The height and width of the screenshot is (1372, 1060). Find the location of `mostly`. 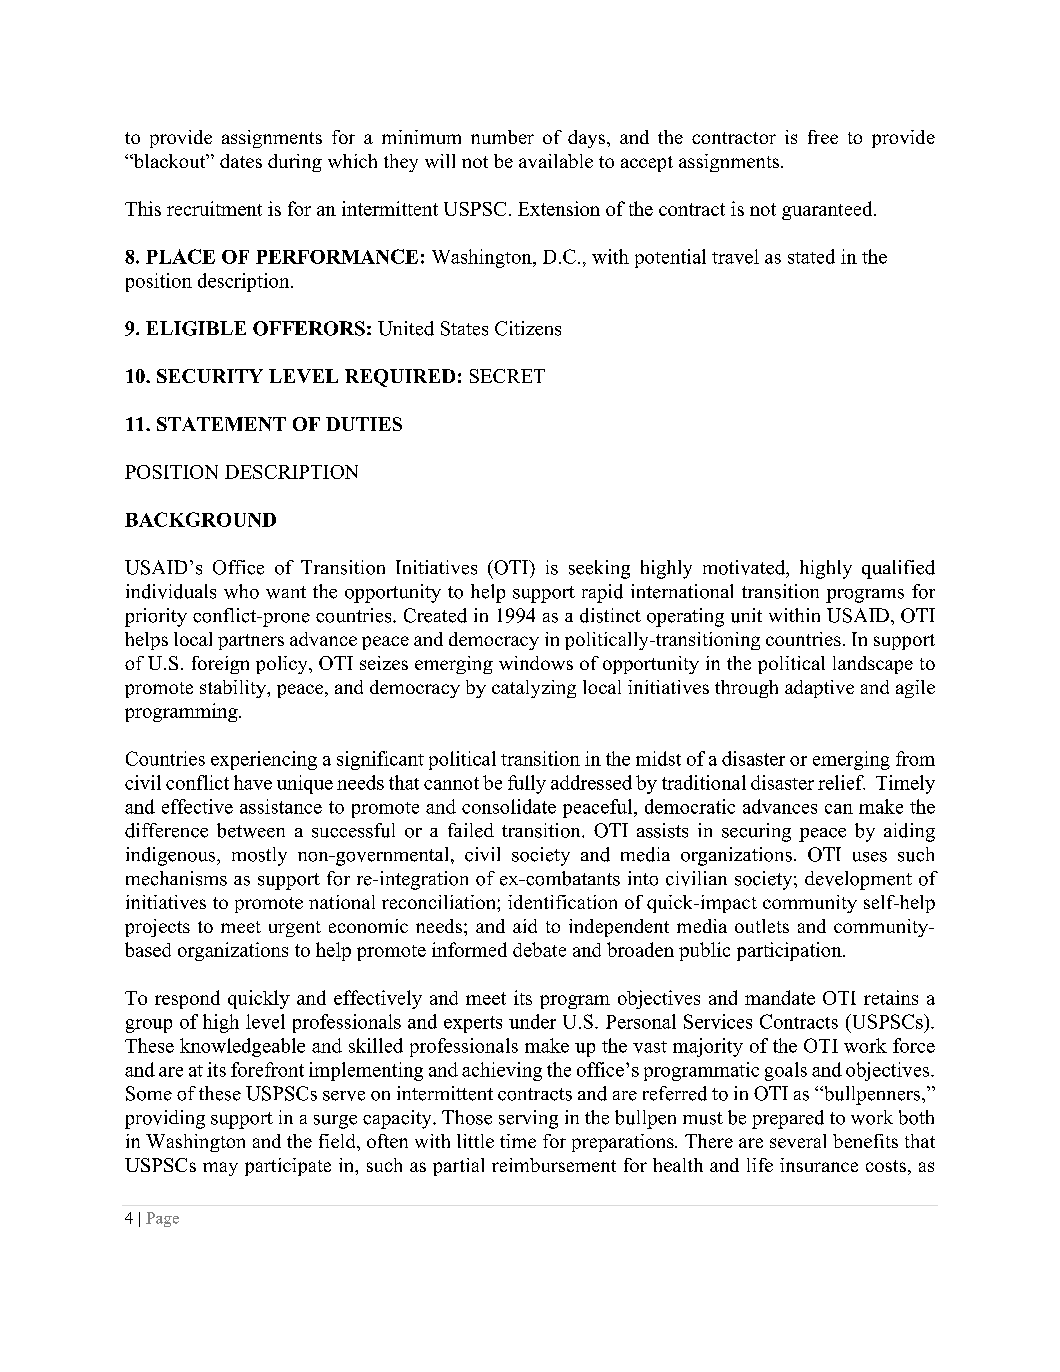

mostly is located at coordinates (259, 856).
